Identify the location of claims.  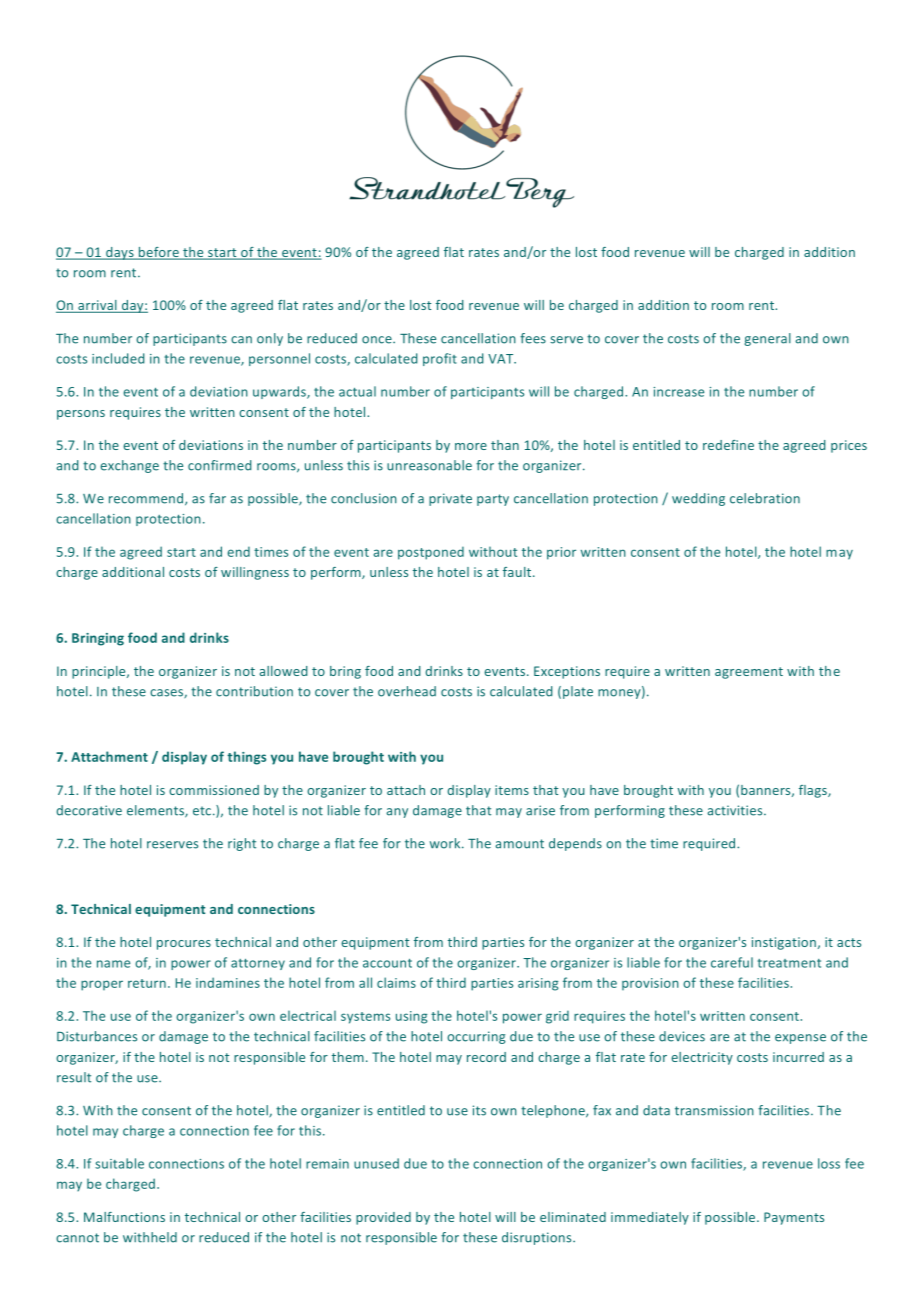
(396, 982).
